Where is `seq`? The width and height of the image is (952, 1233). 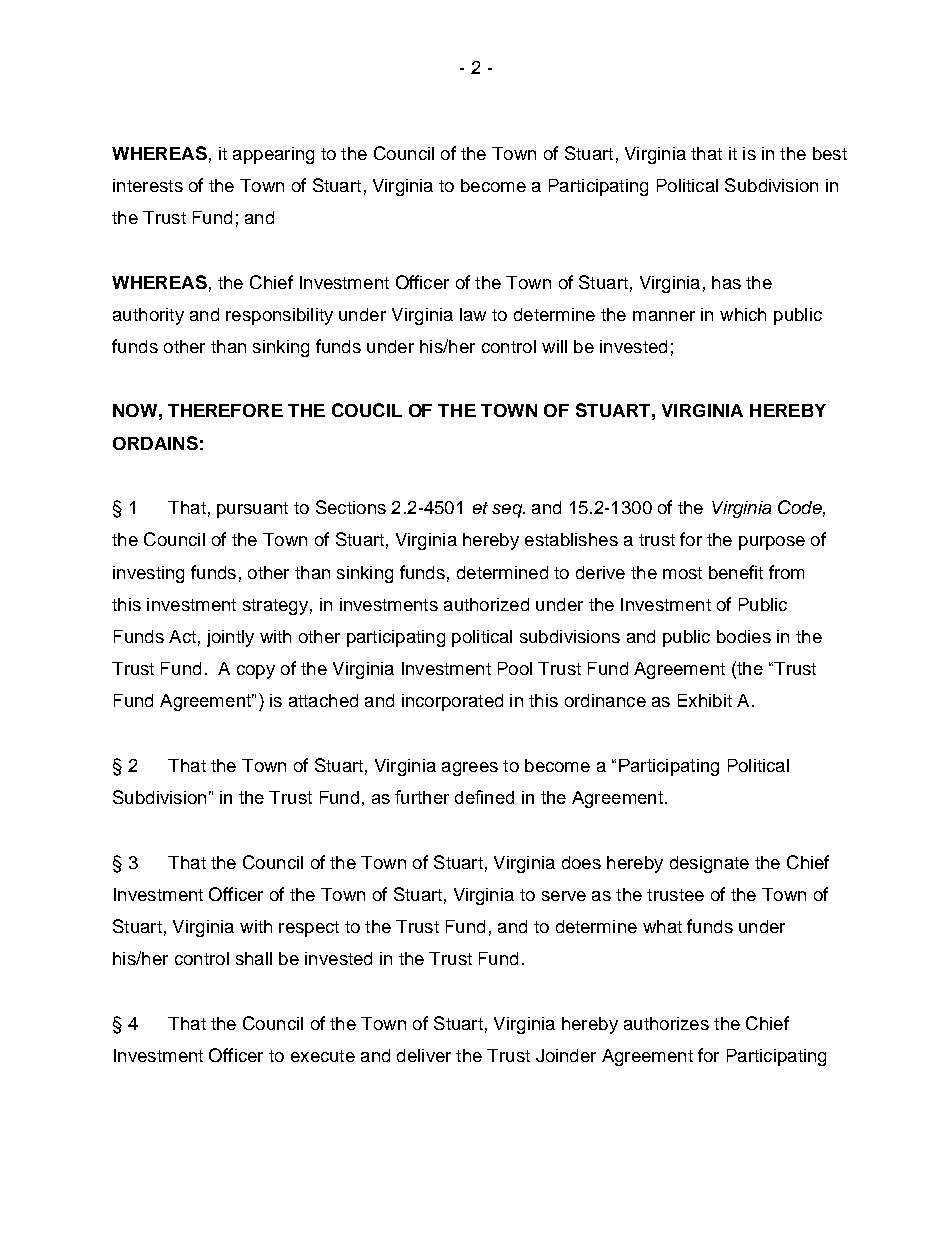
seq is located at coordinates (508, 511).
